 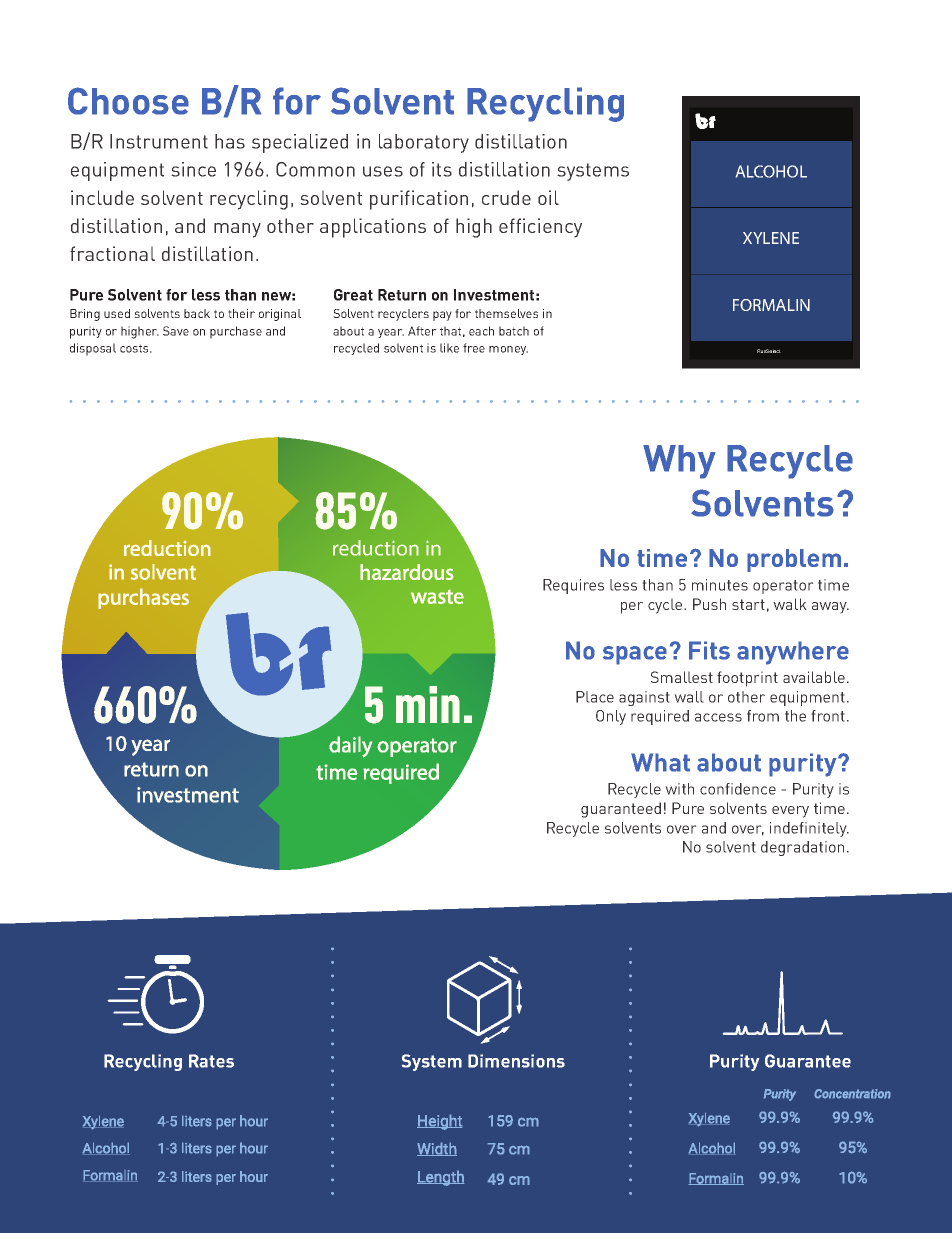 I want to click on Dimensions, so click(x=516, y=1061).
